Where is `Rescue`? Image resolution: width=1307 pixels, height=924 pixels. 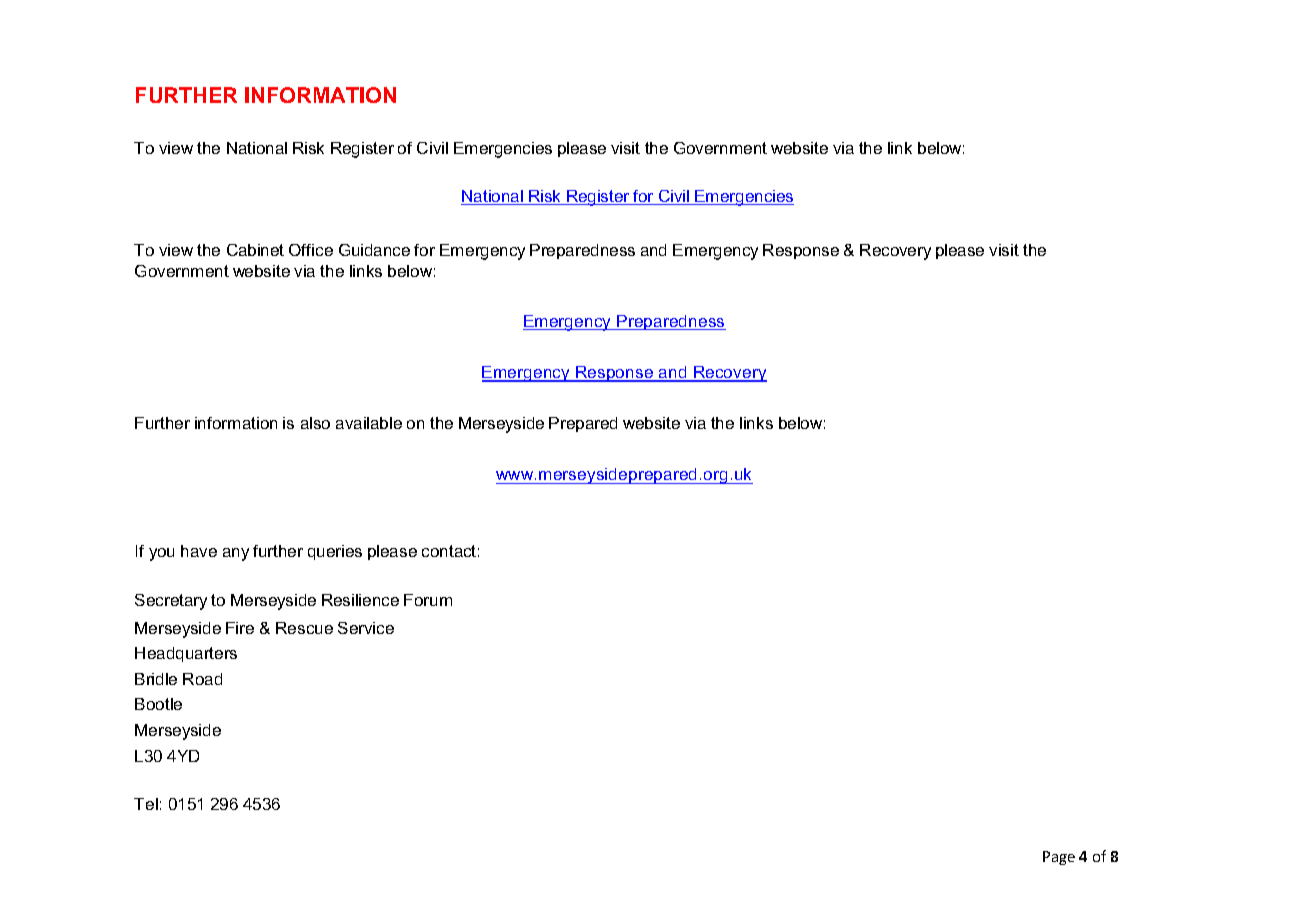 Rescue is located at coordinates (304, 628).
